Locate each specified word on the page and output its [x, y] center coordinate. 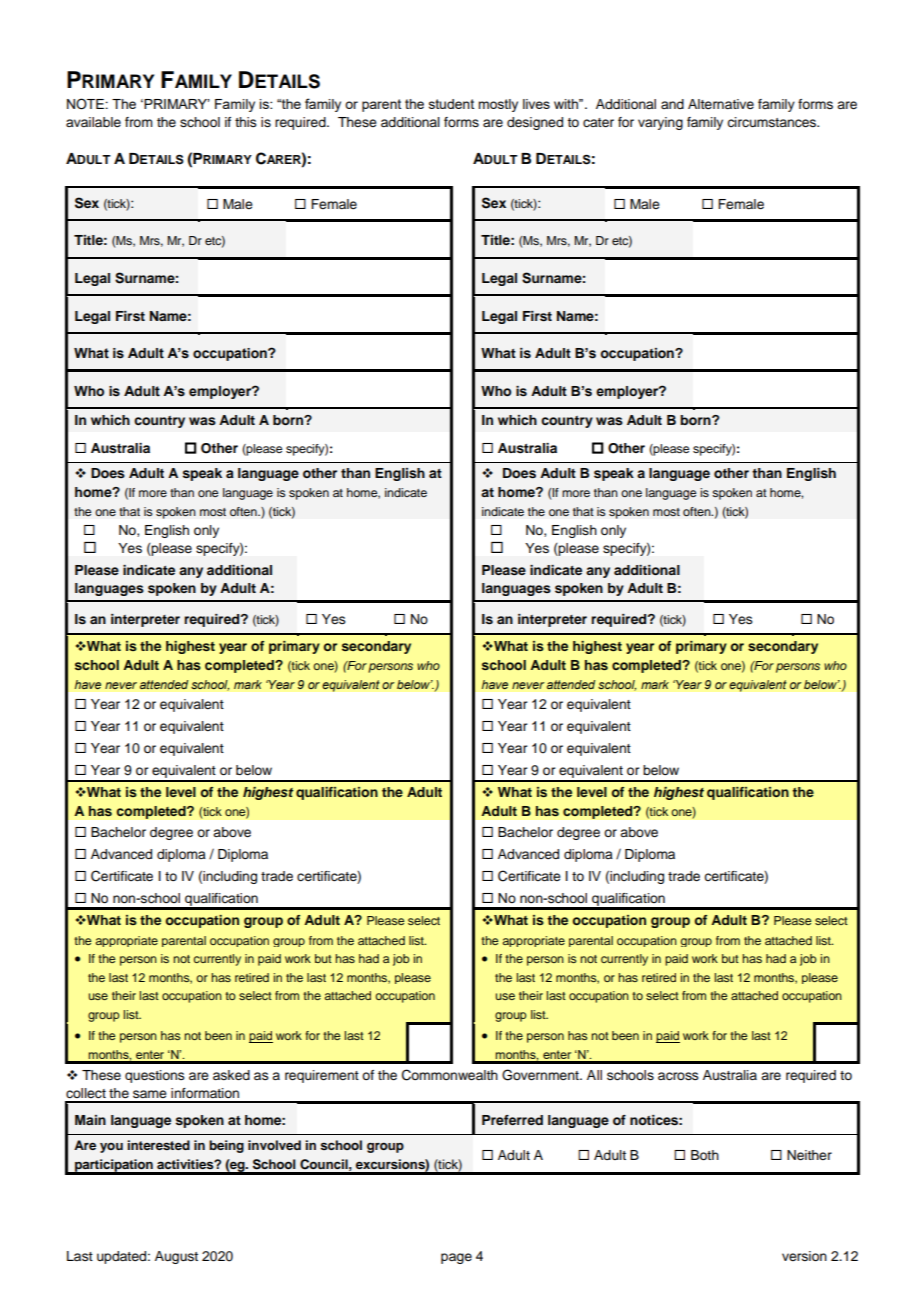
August [176, 1257]
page [456, 1258]
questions [155, 1076]
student [451, 104]
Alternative [721, 104]
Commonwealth [450, 1075]
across [678, 1076]
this [246, 122]
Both [705, 1155]
